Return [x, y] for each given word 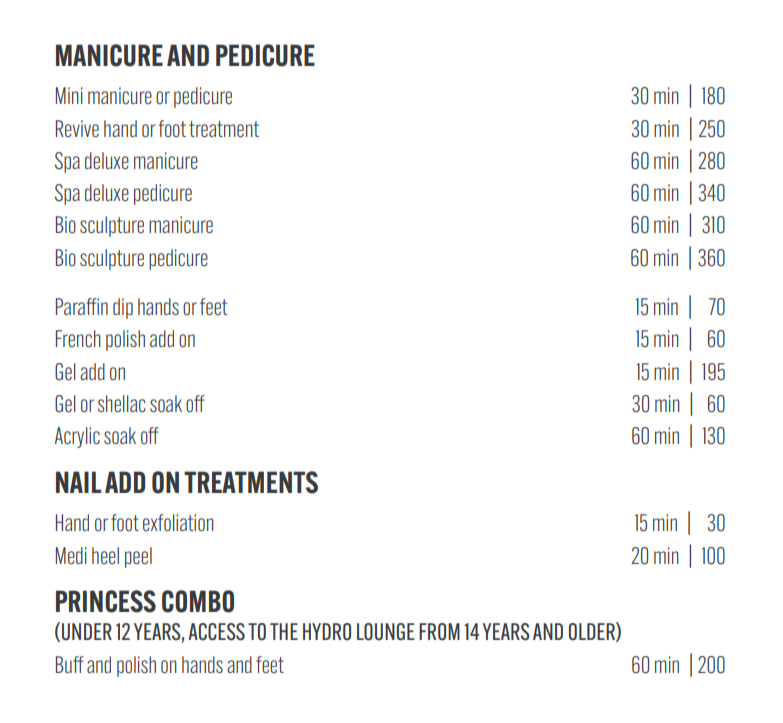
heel [105, 555]
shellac [122, 403]
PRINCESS [106, 601]
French [78, 338]
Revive [77, 128]
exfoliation [178, 522]
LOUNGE [386, 632]
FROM [439, 632]
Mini [69, 95]
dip [123, 308]
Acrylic [77, 437]
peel [138, 557]
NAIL [78, 482]
